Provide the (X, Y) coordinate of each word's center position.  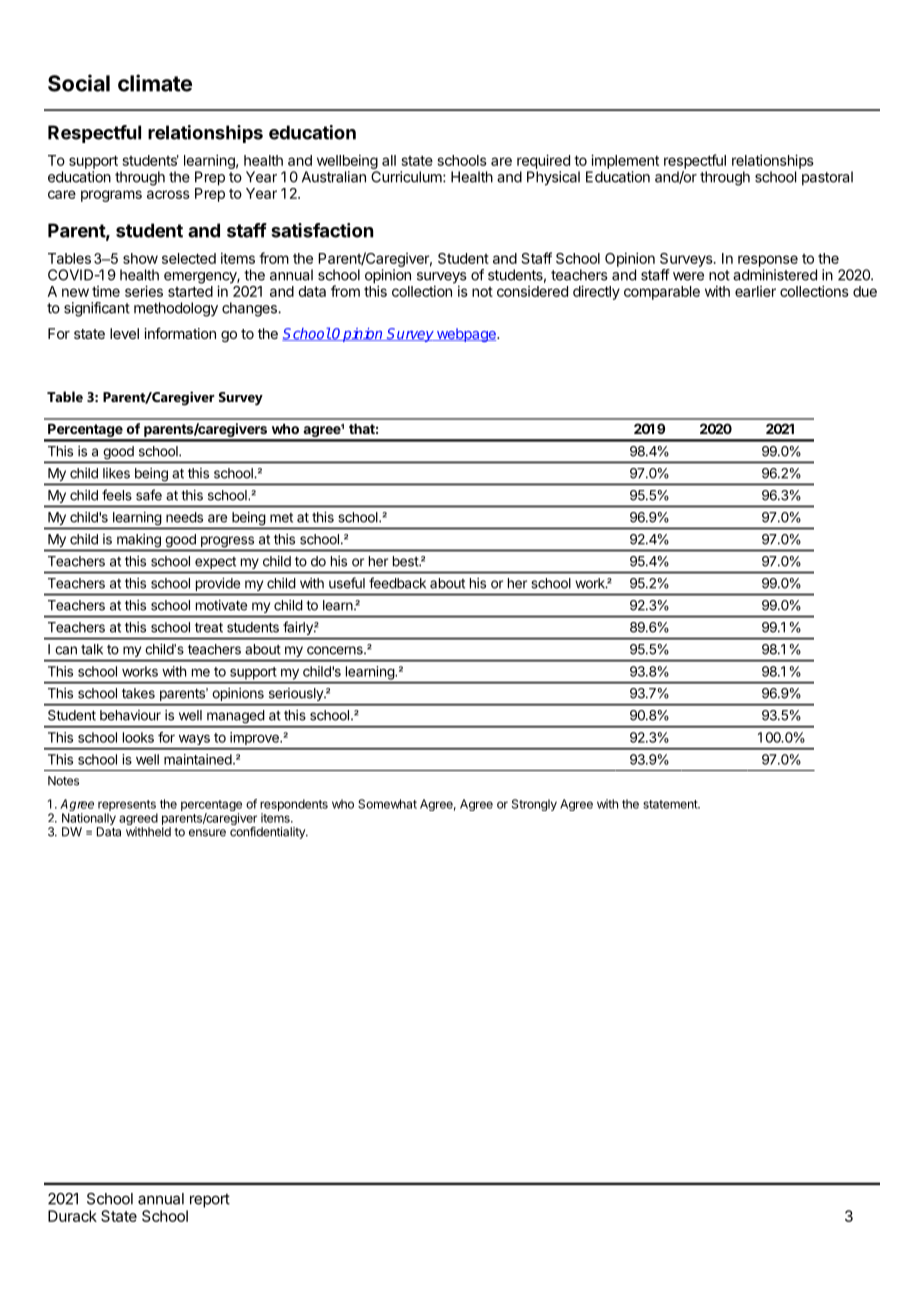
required (543, 161)
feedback (397, 583)
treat (209, 627)
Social (79, 83)
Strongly (534, 805)
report (210, 1200)
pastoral (827, 178)
